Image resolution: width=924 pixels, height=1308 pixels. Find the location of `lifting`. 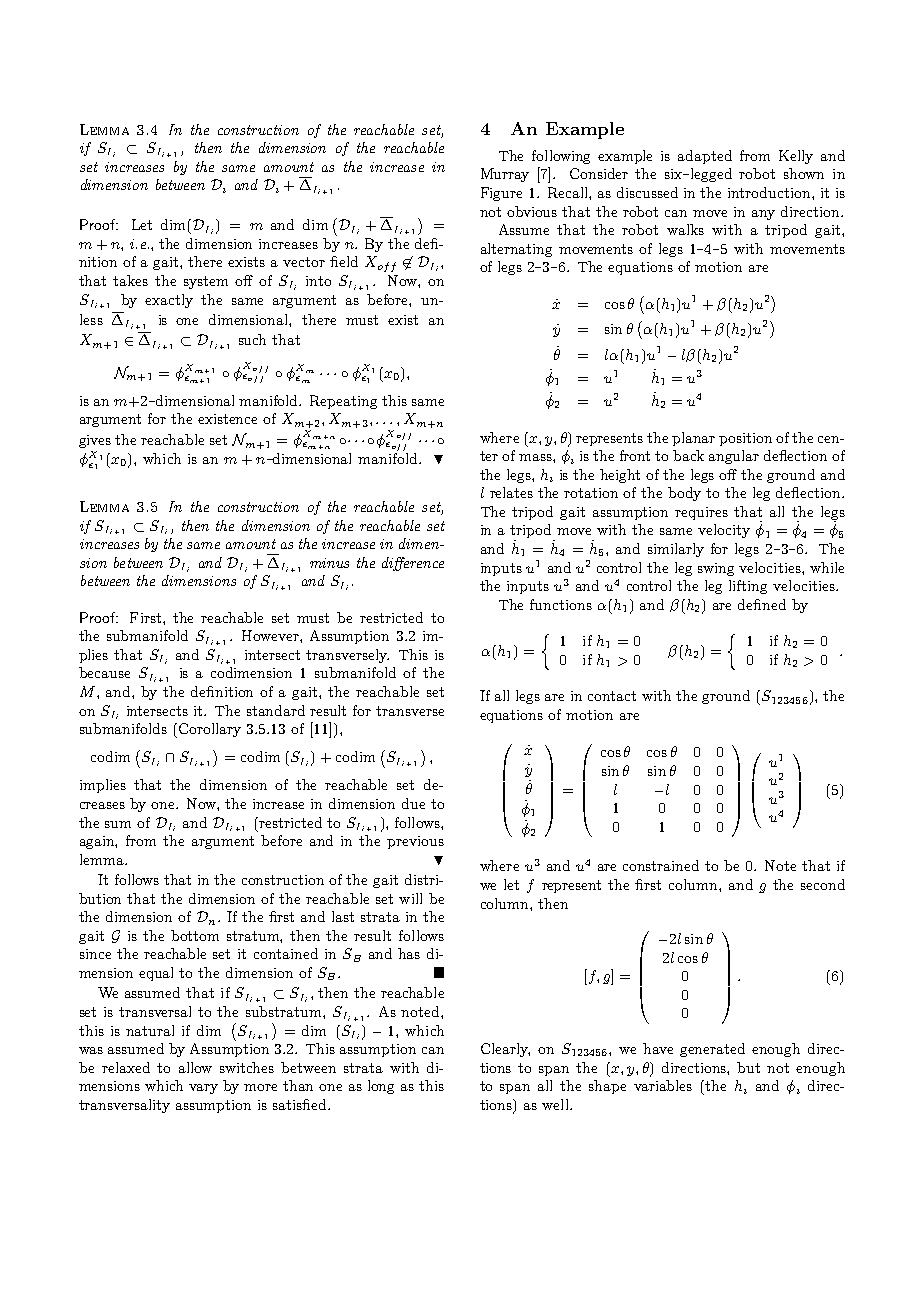

lifting is located at coordinates (748, 587).
